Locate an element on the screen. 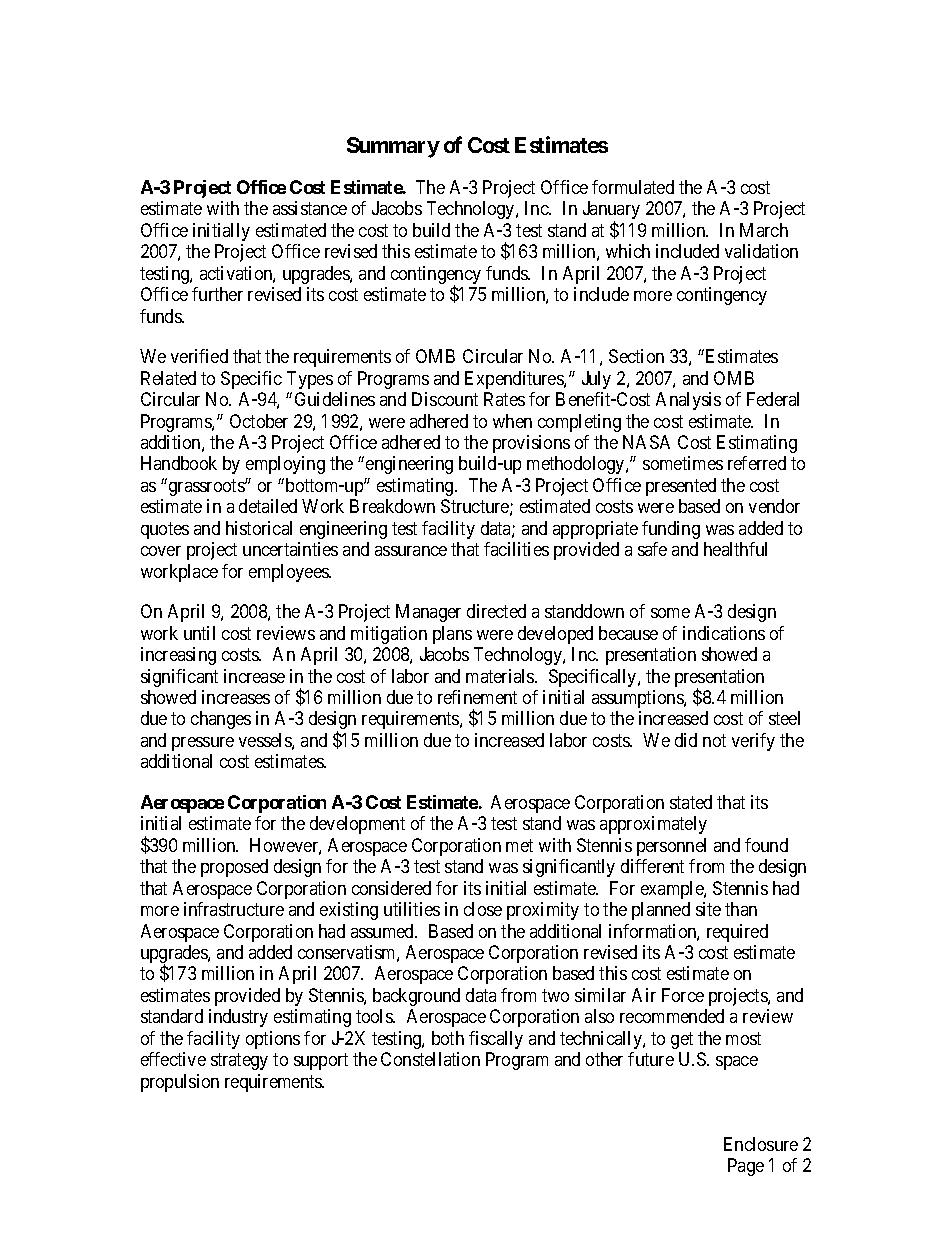  Constellation is located at coordinates (430, 1059).
